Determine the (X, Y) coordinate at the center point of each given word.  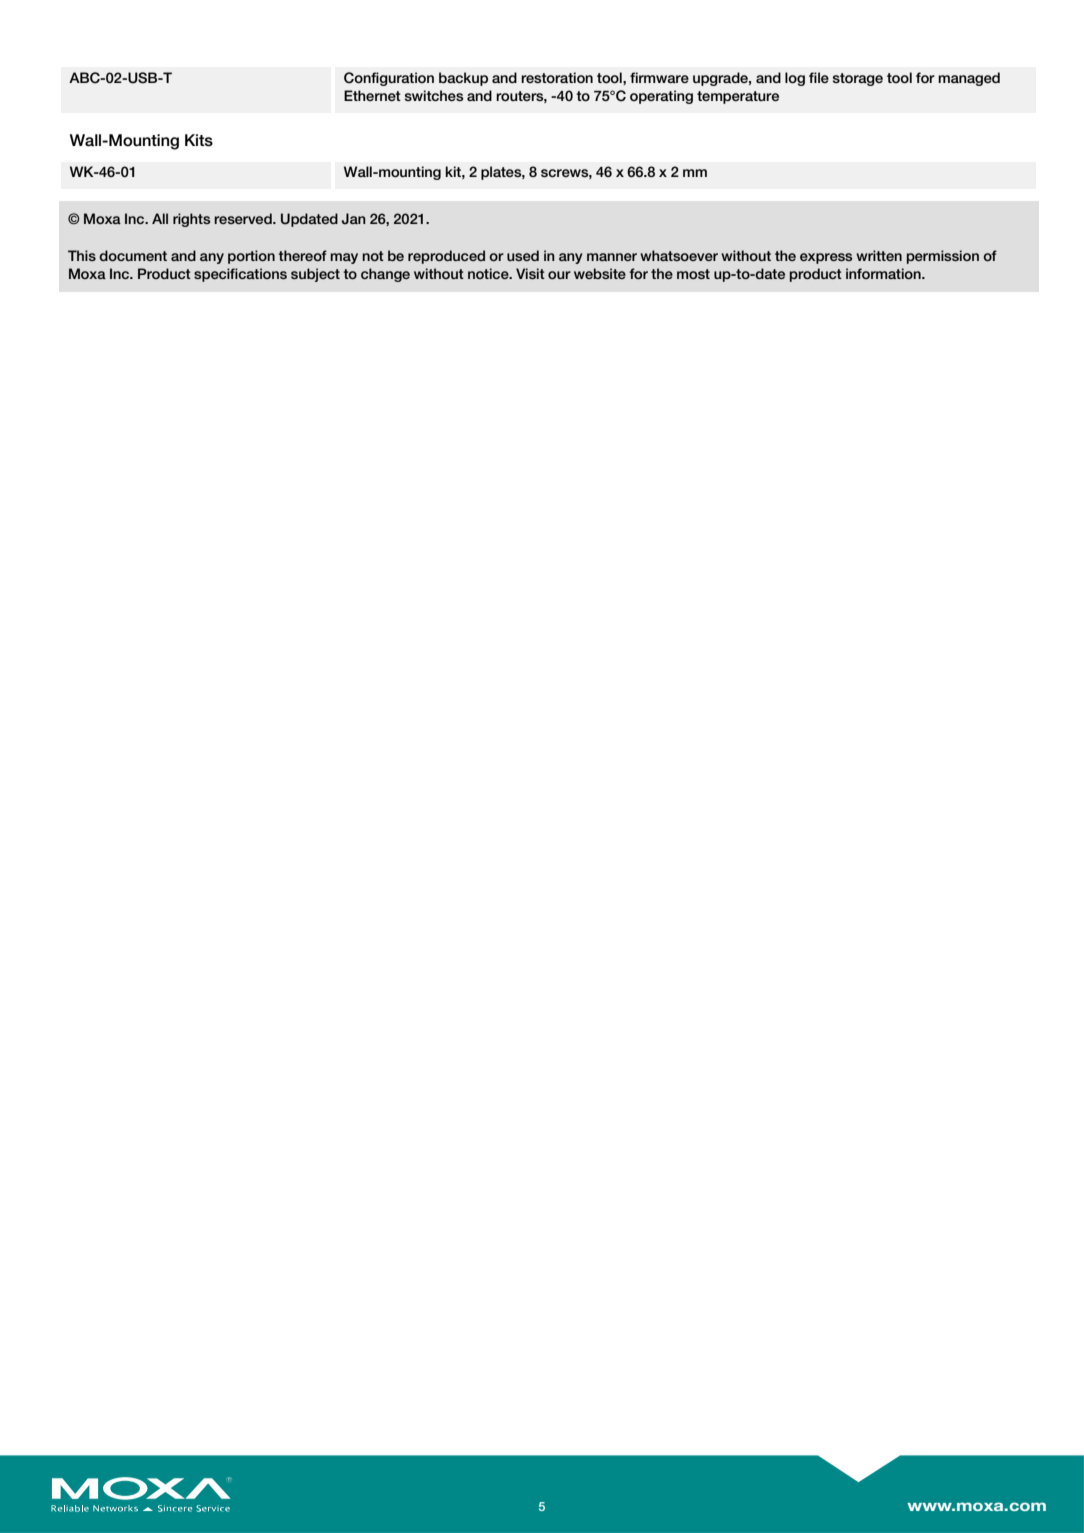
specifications (240, 275)
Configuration (389, 79)
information (884, 273)
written (879, 255)
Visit (530, 273)
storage (858, 79)
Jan (353, 219)
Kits (199, 140)
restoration (557, 77)
